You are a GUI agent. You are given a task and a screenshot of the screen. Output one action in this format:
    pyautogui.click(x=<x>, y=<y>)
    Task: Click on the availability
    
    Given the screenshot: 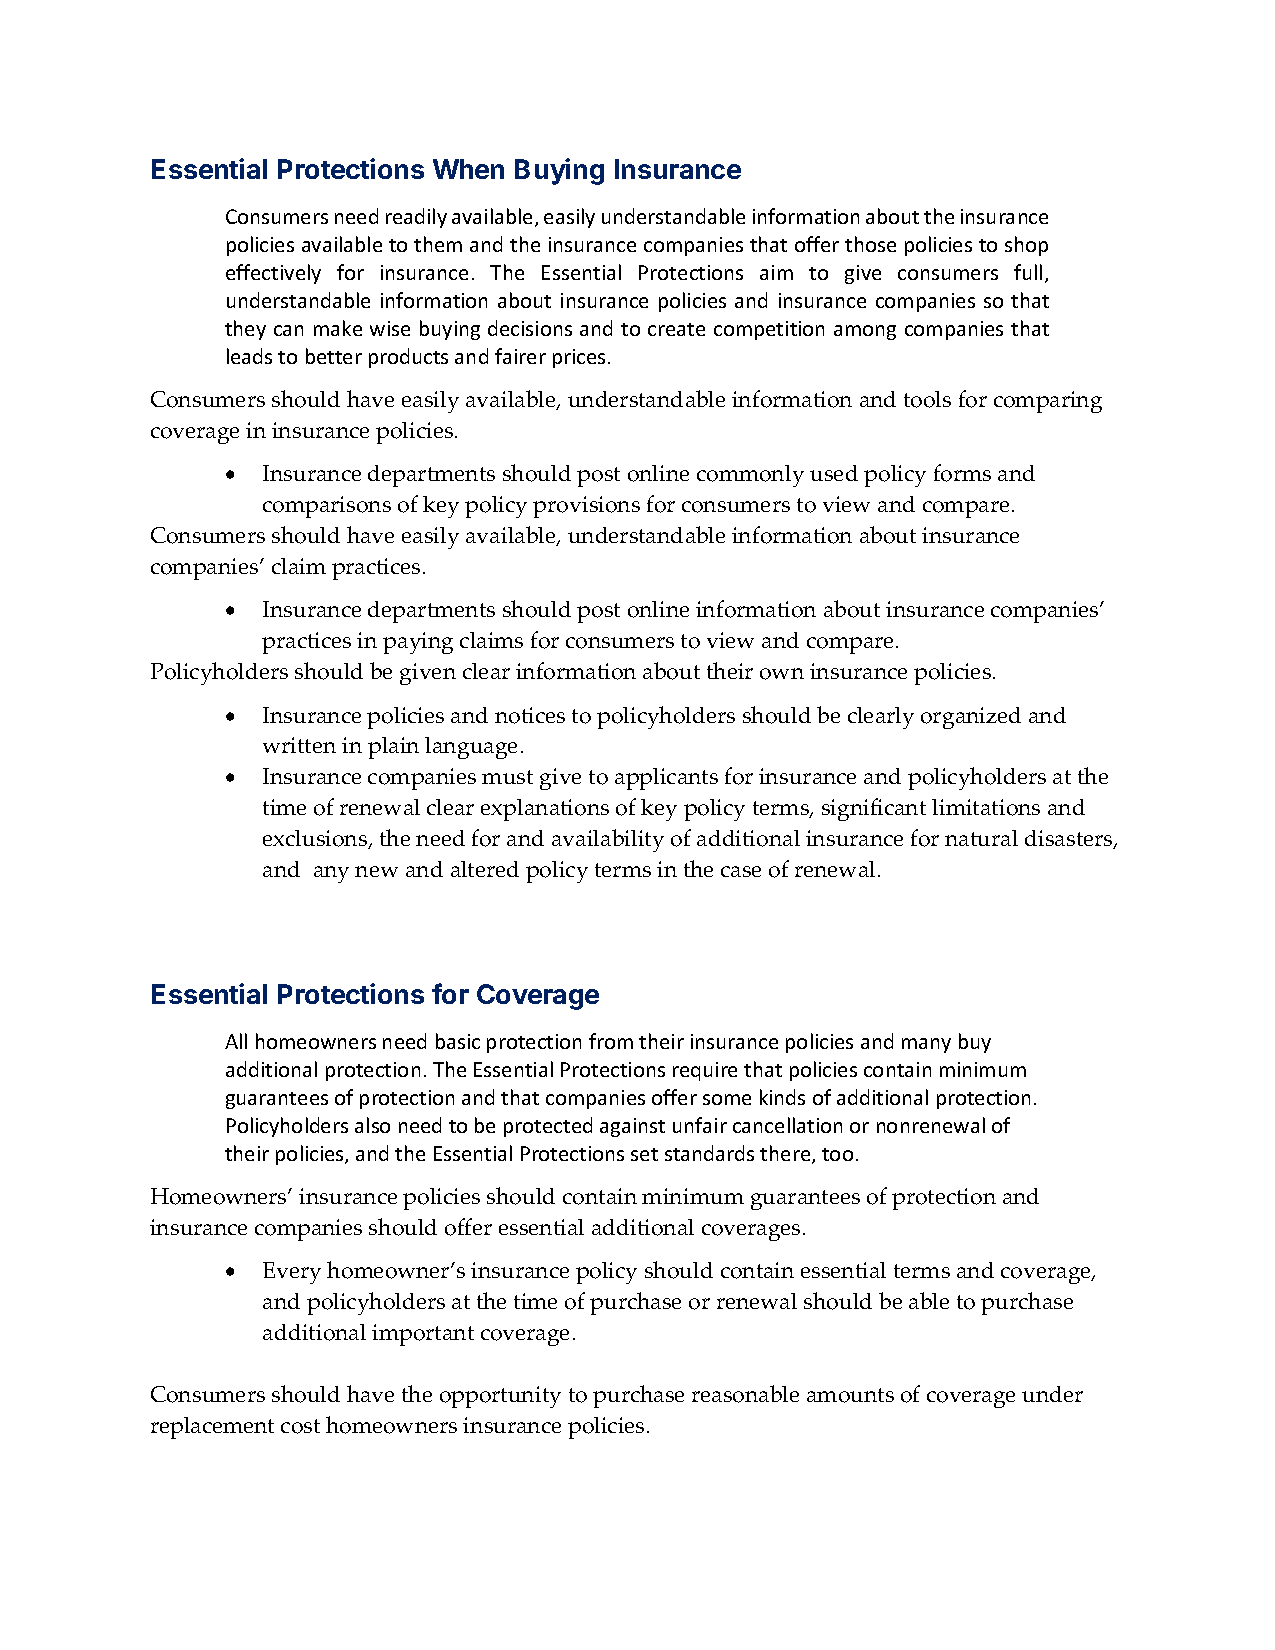 What is the action you would take?
    pyautogui.click(x=608, y=840)
